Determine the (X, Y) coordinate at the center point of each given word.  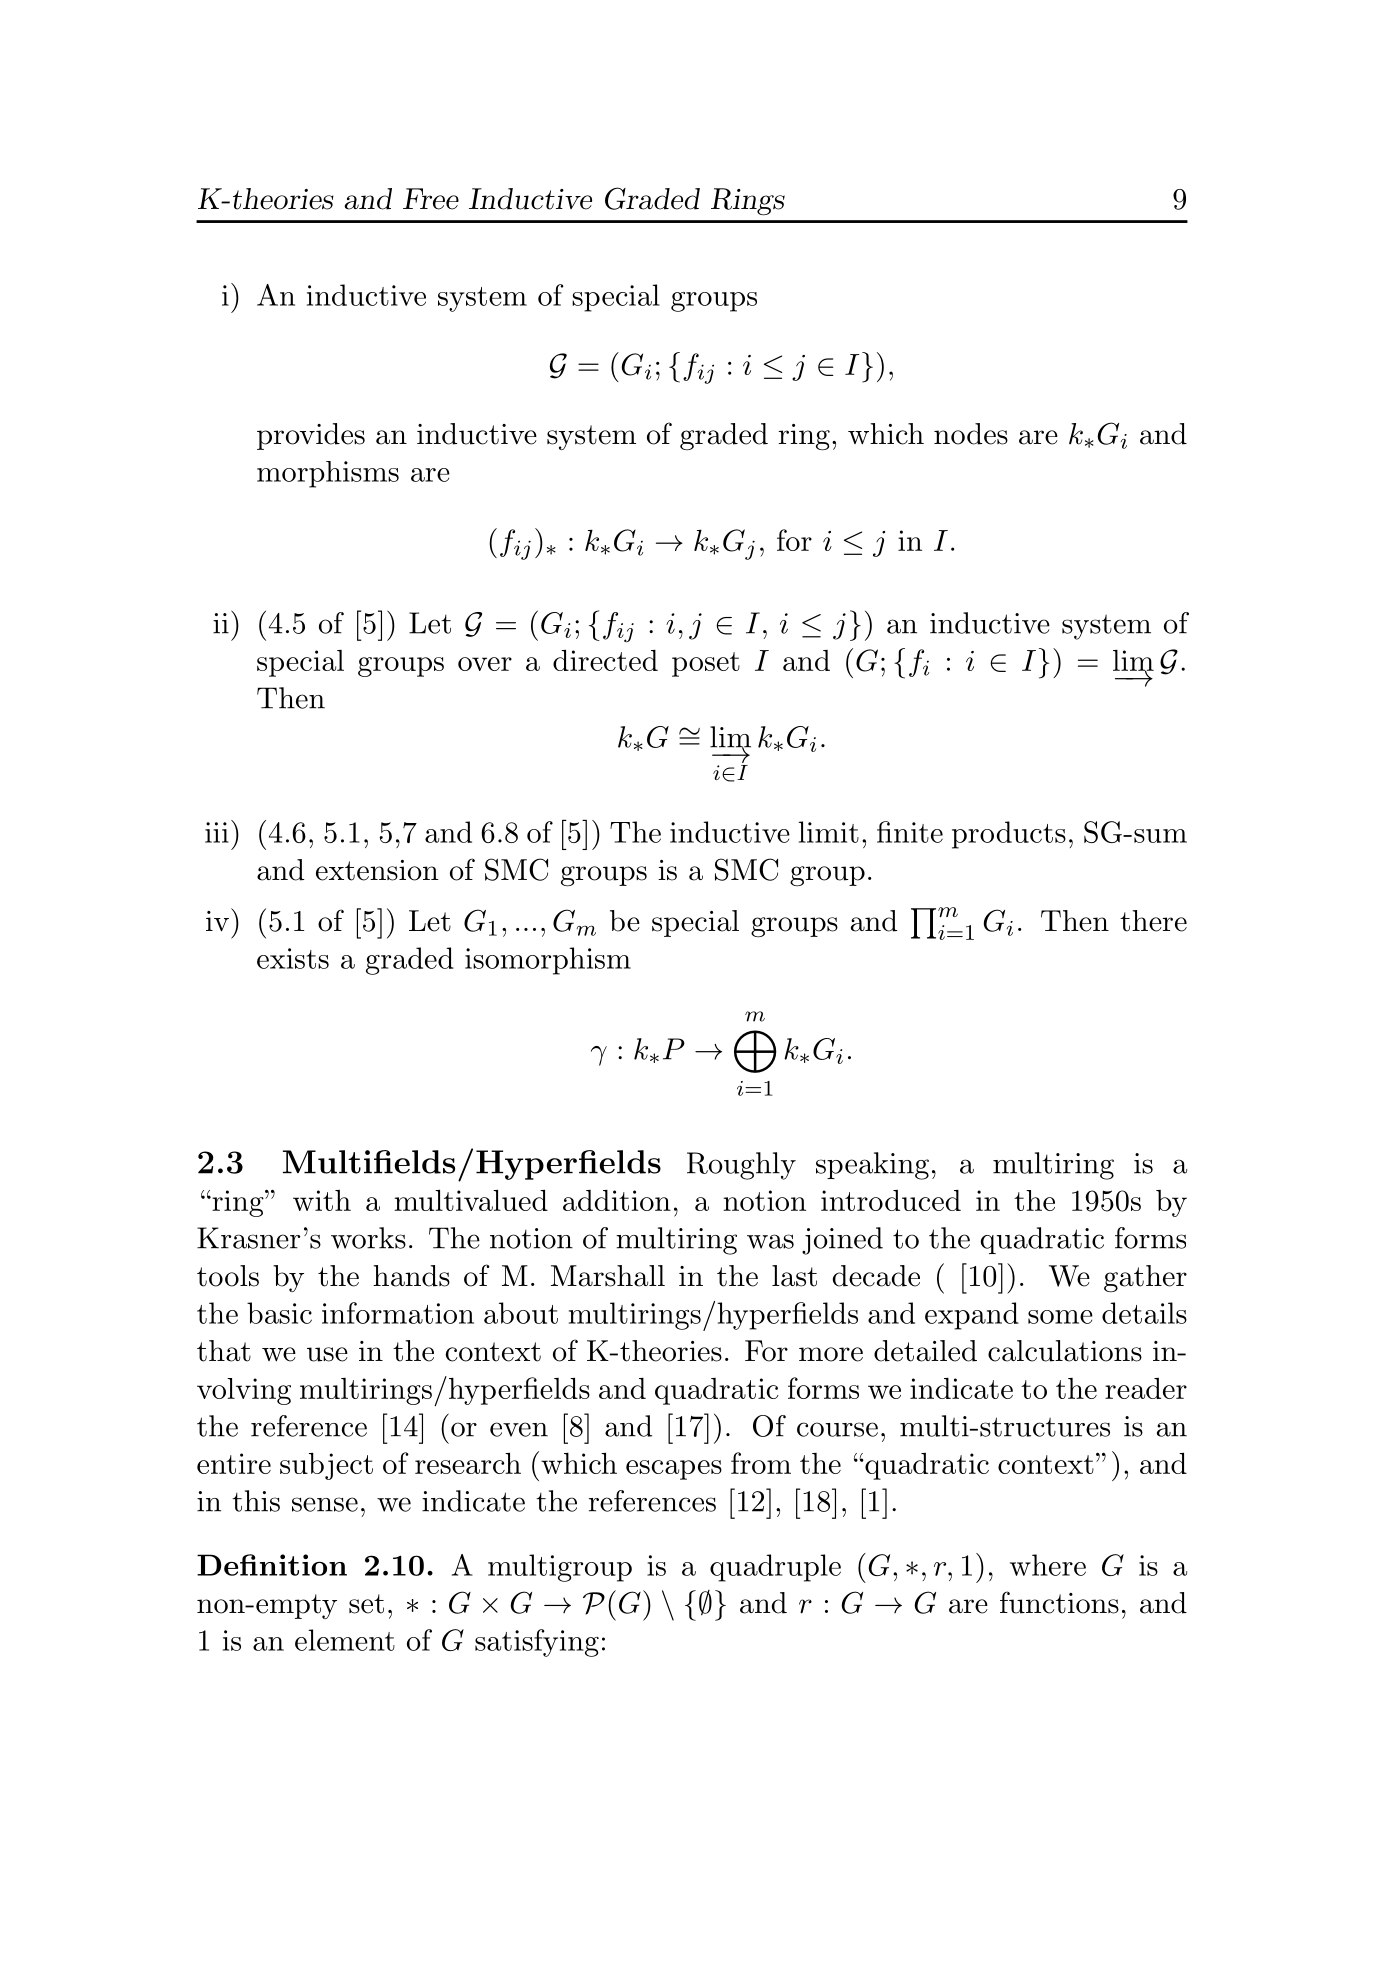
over (485, 664)
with (322, 1200)
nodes (971, 434)
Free (431, 199)
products (1009, 835)
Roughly (741, 1166)
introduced (891, 1200)
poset (706, 664)
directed (605, 660)
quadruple (775, 1568)
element (345, 1640)
